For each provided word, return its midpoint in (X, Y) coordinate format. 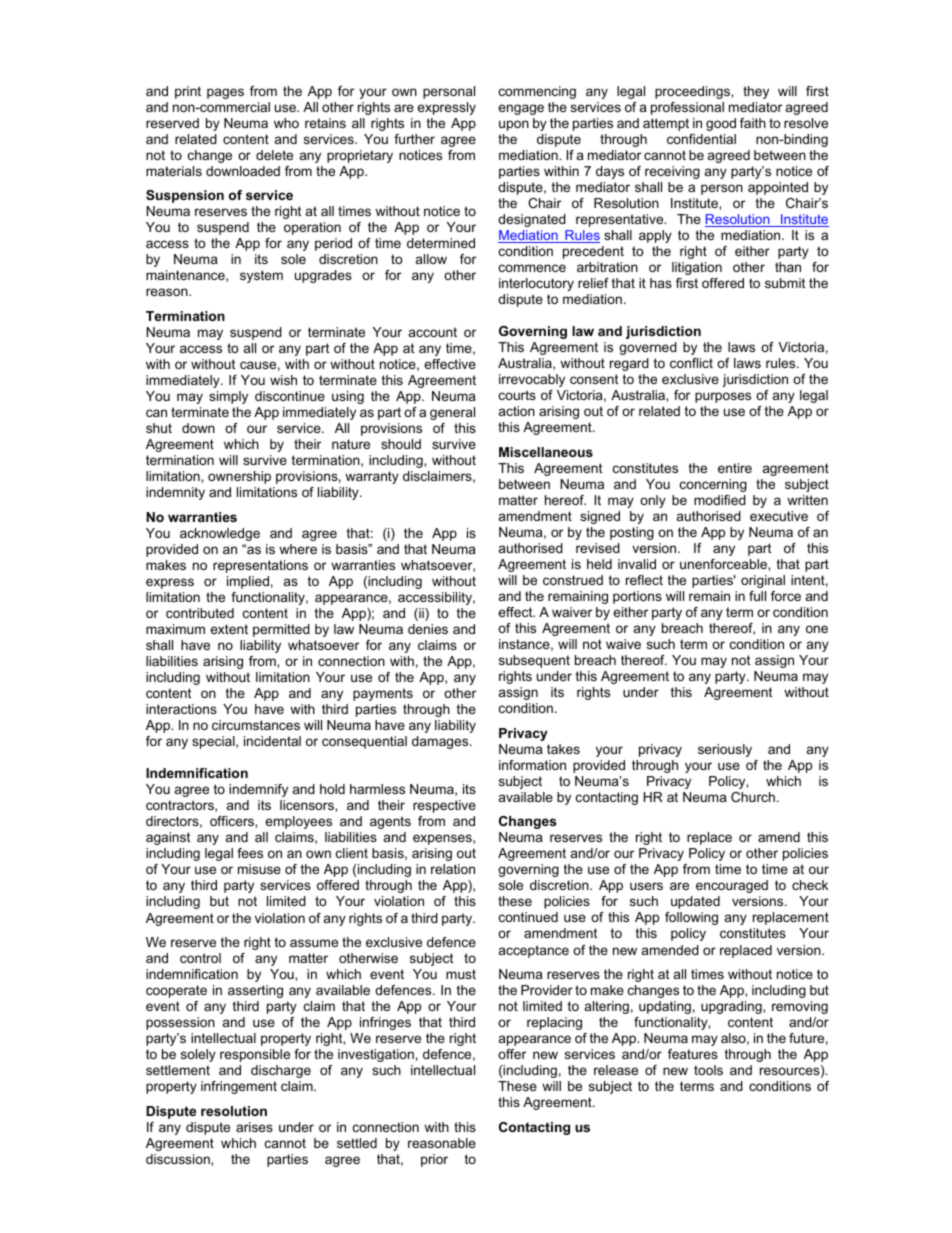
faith (753, 123)
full (757, 596)
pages (225, 93)
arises (254, 1127)
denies (428, 629)
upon (514, 125)
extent (229, 629)
